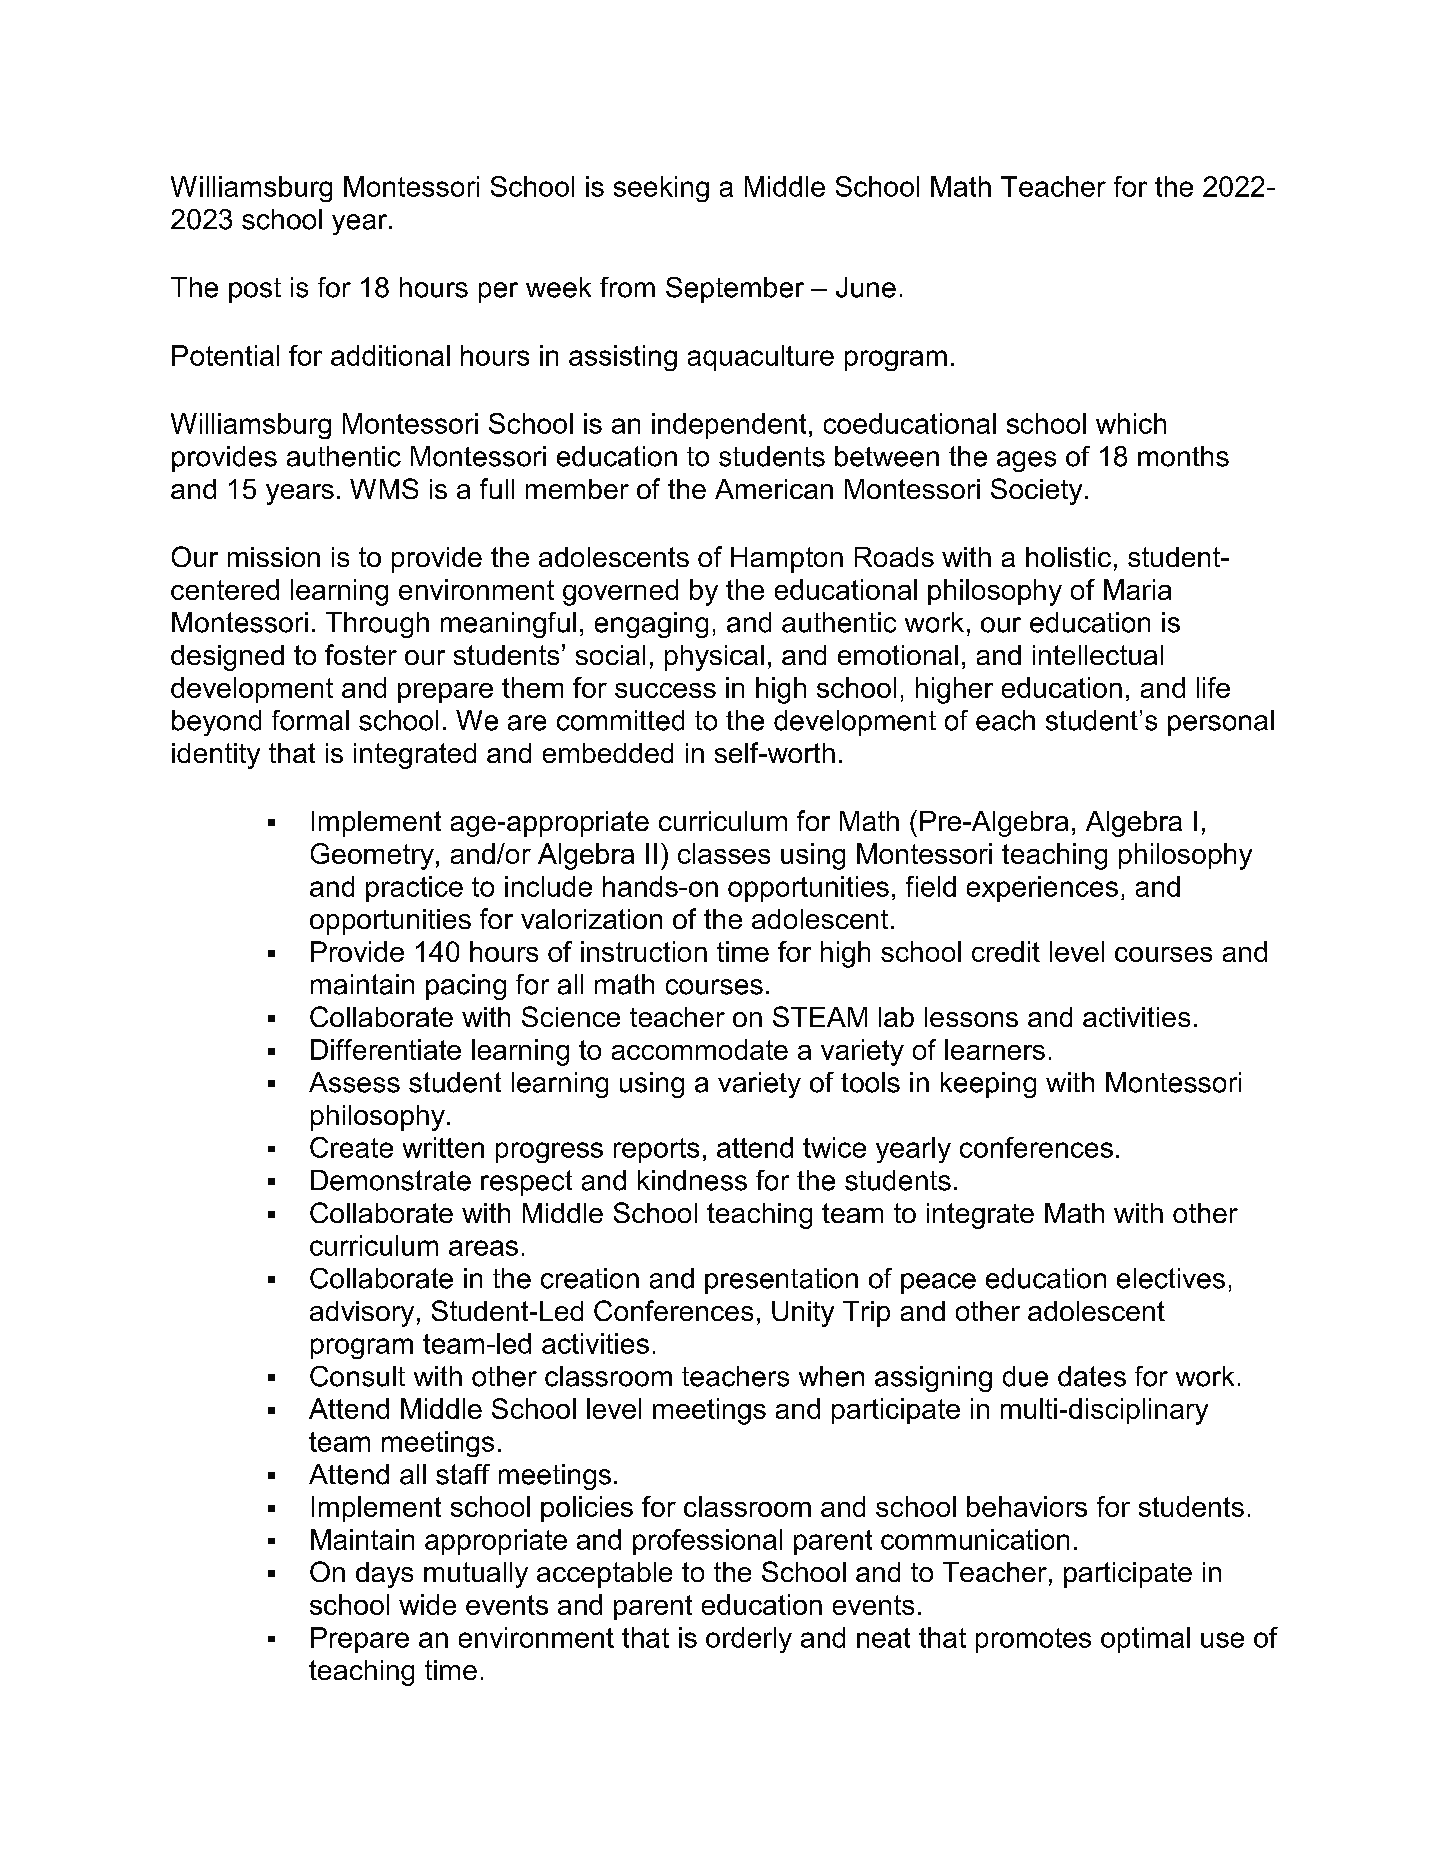 The height and width of the screenshot is (1874, 1448). Describe the element at coordinates (700, 1049) in the screenshot. I see `accommodate` at that location.
